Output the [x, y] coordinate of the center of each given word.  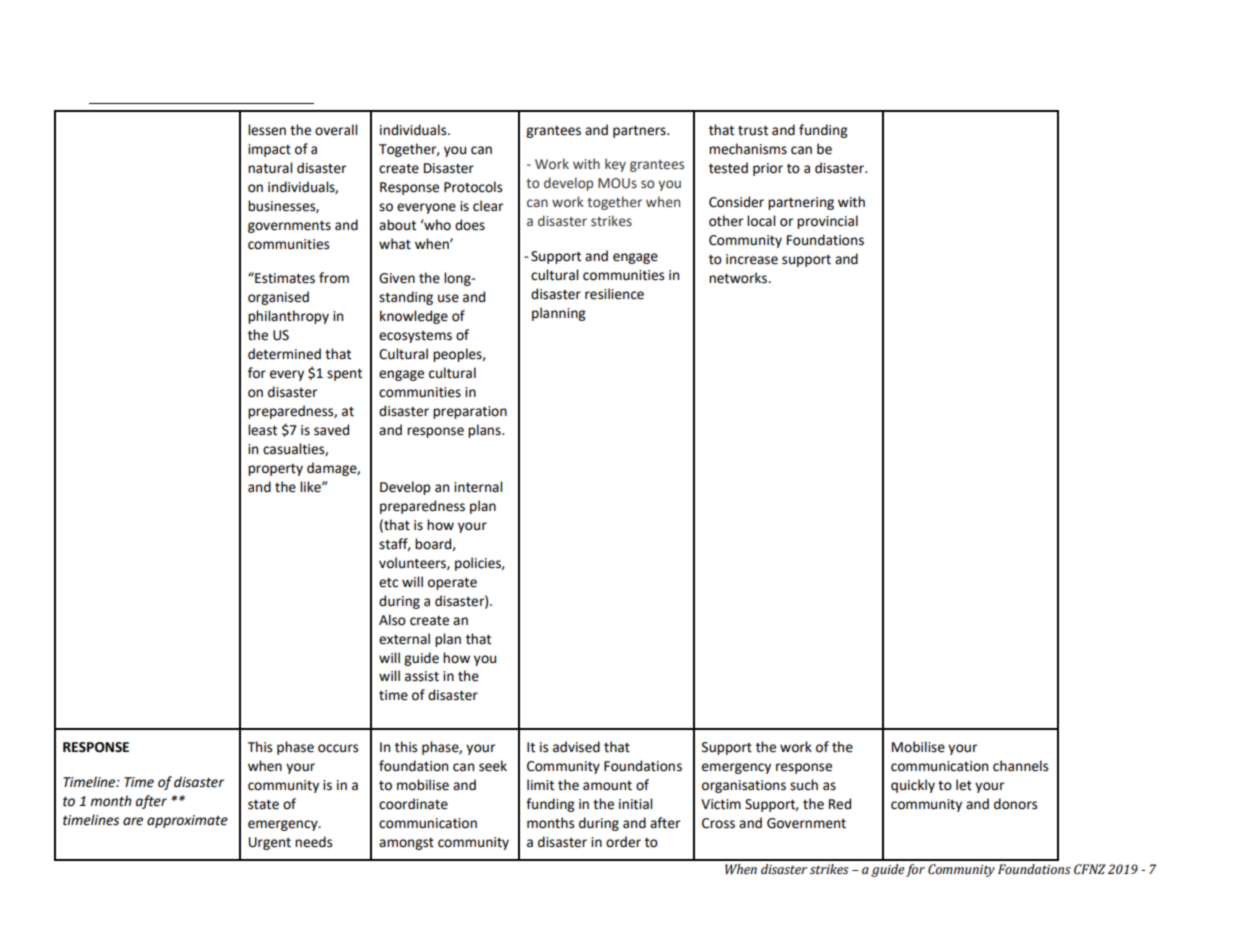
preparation [470, 412]
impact [269, 150]
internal [478, 487]
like [311, 487]
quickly [913, 786]
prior [768, 169]
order [623, 842]
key [615, 165]
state [263, 805]
